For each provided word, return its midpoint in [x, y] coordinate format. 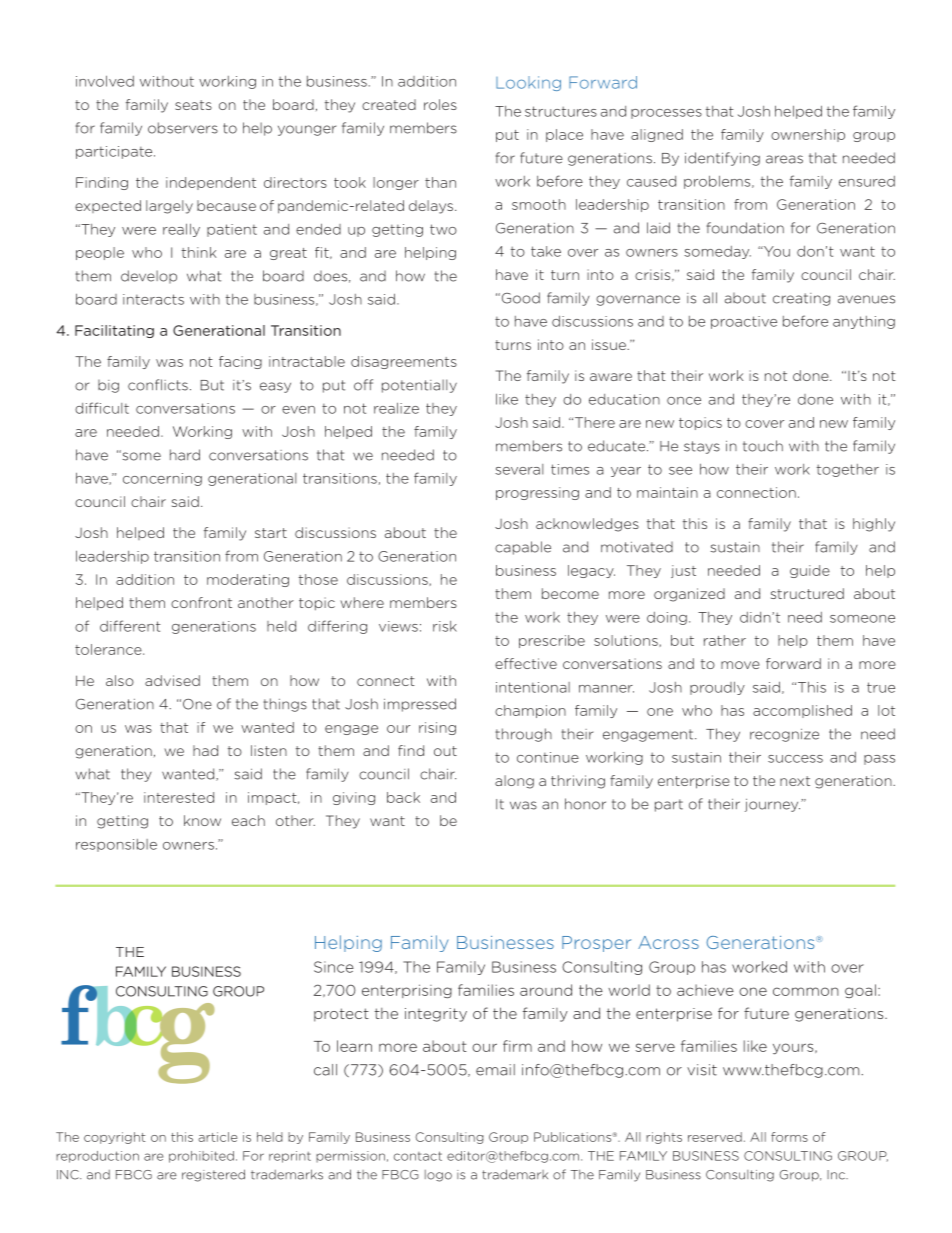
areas [784, 159]
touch [763, 446]
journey [772, 805]
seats [193, 105]
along [514, 782]
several [519, 469]
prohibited [201, 1157]
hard [185, 455]
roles [440, 104]
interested [179, 797]
